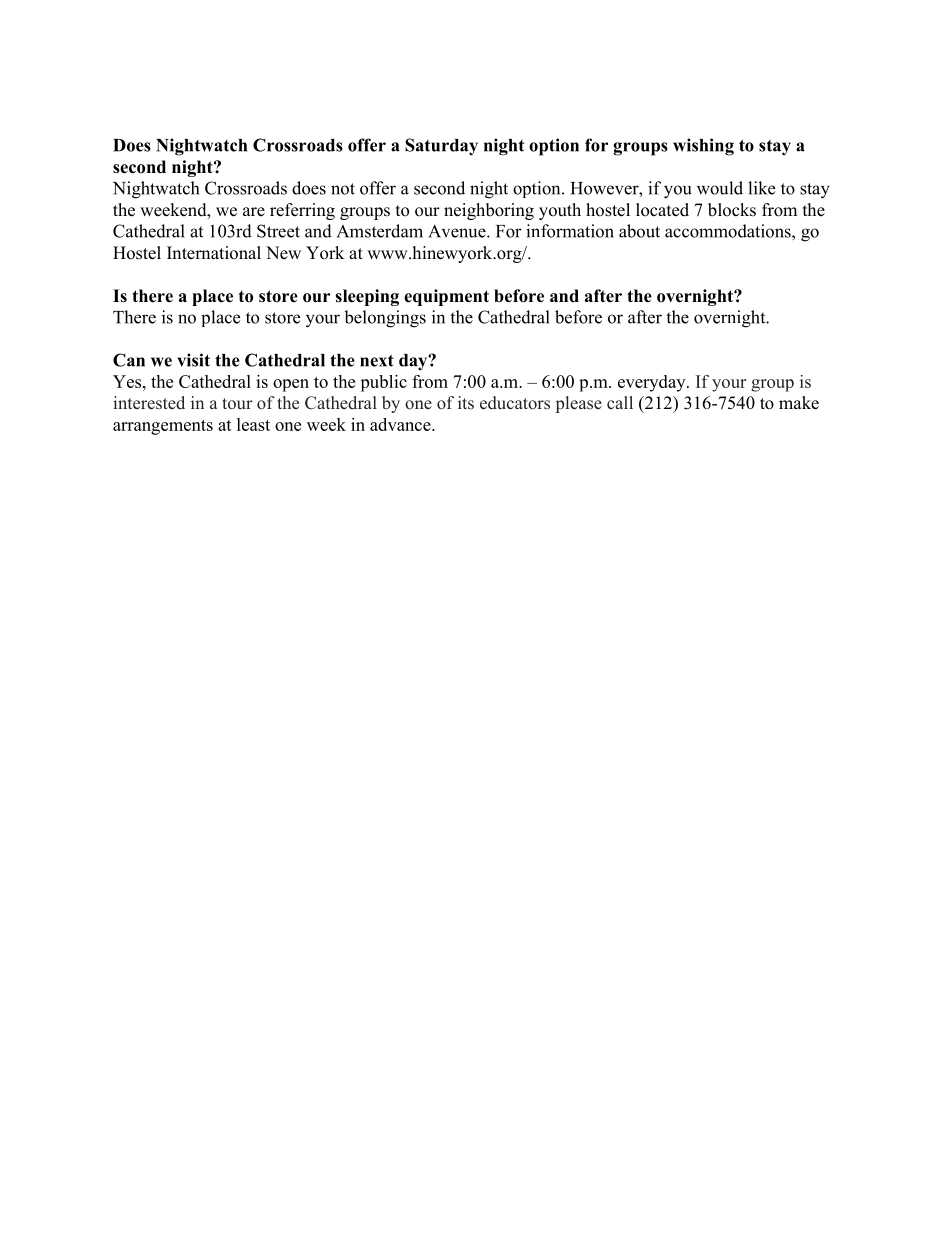 The height and width of the screenshot is (1233, 952). What do you see at coordinates (253, 424) in the screenshot?
I see `least` at bounding box center [253, 424].
